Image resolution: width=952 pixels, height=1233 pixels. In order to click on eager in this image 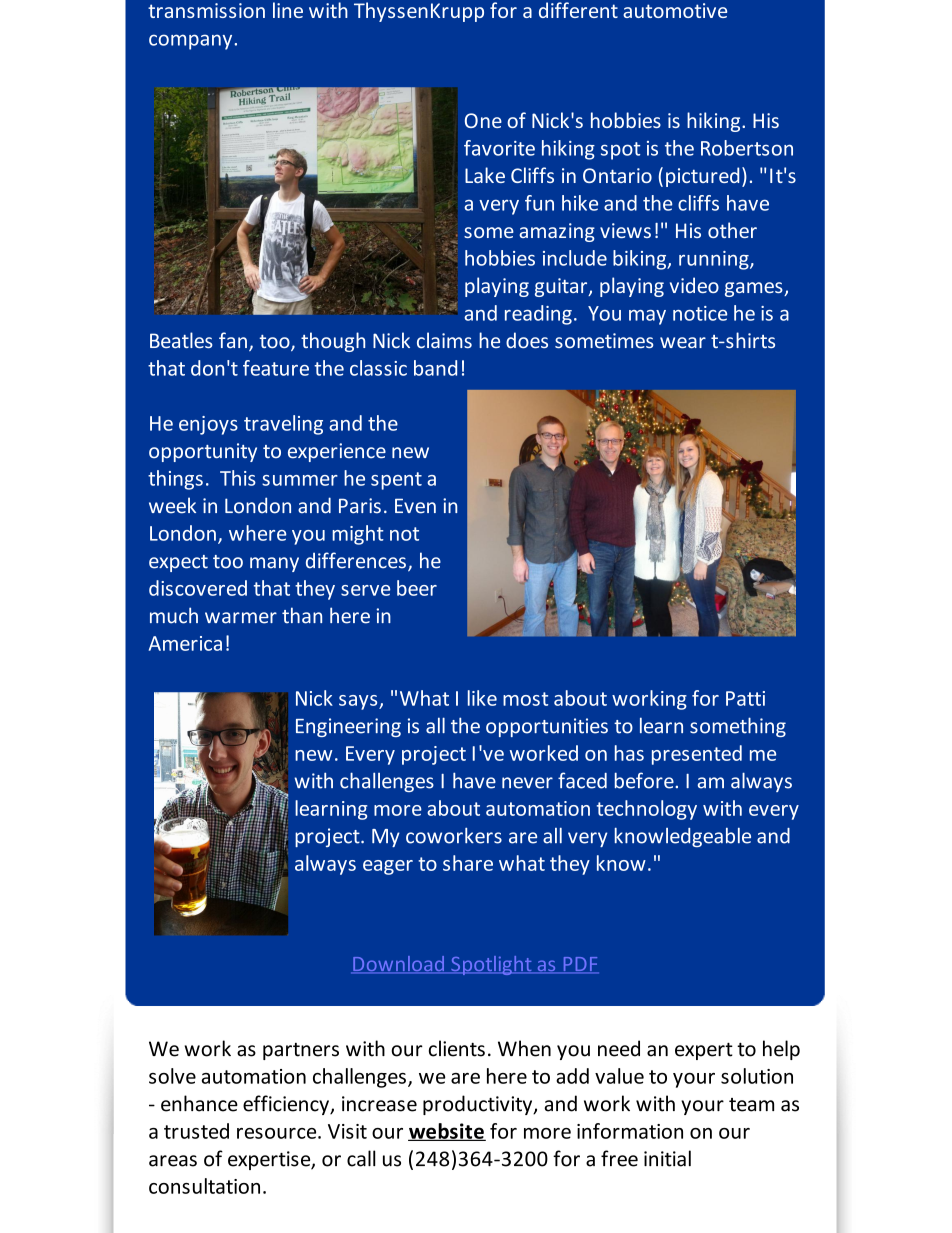, I will do `click(388, 867)`.
